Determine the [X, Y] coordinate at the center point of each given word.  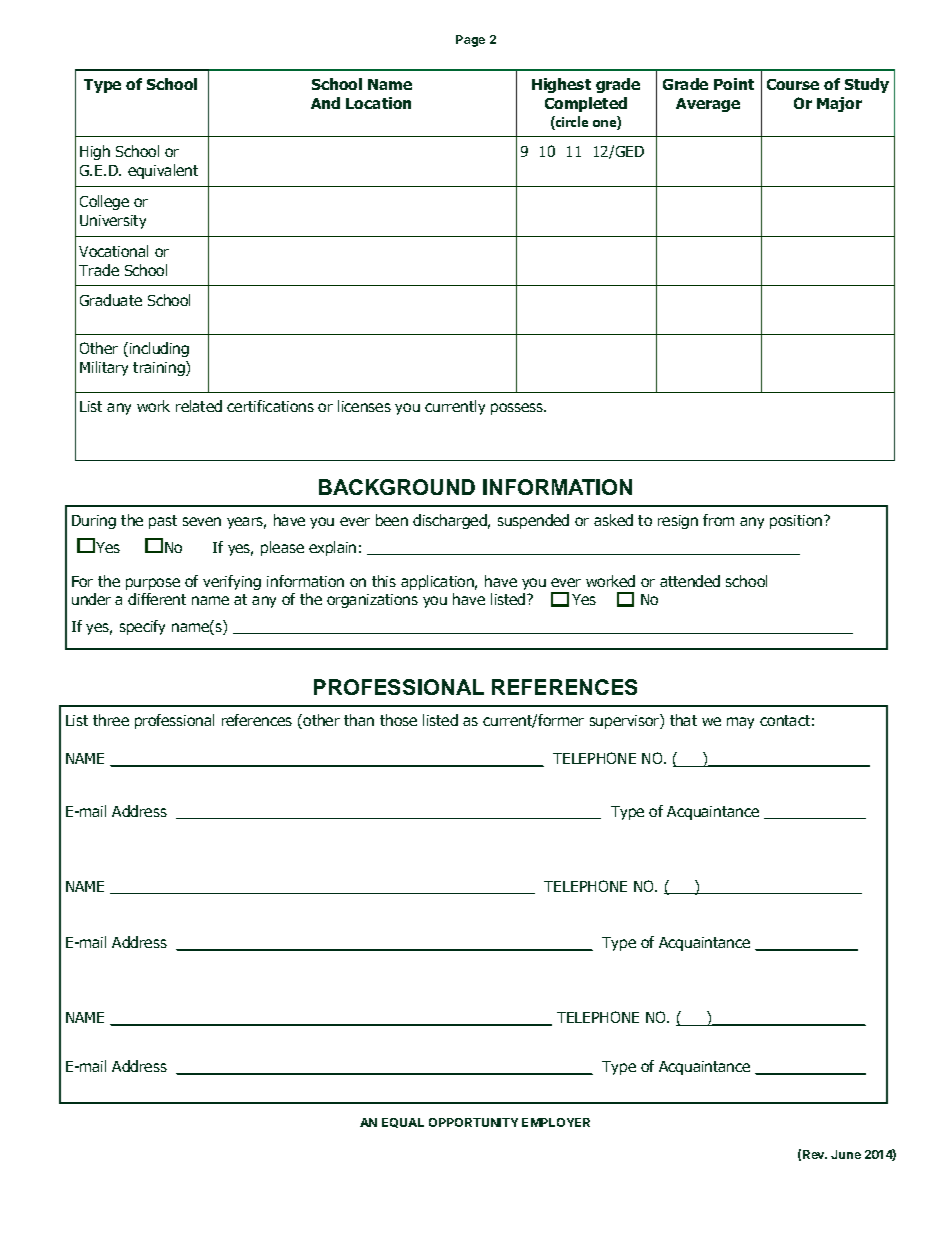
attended [690, 581]
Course [793, 84]
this [384, 581]
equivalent [163, 171]
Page [470, 41]
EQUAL [403, 1123]
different [157, 599]
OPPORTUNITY [473, 1122]
